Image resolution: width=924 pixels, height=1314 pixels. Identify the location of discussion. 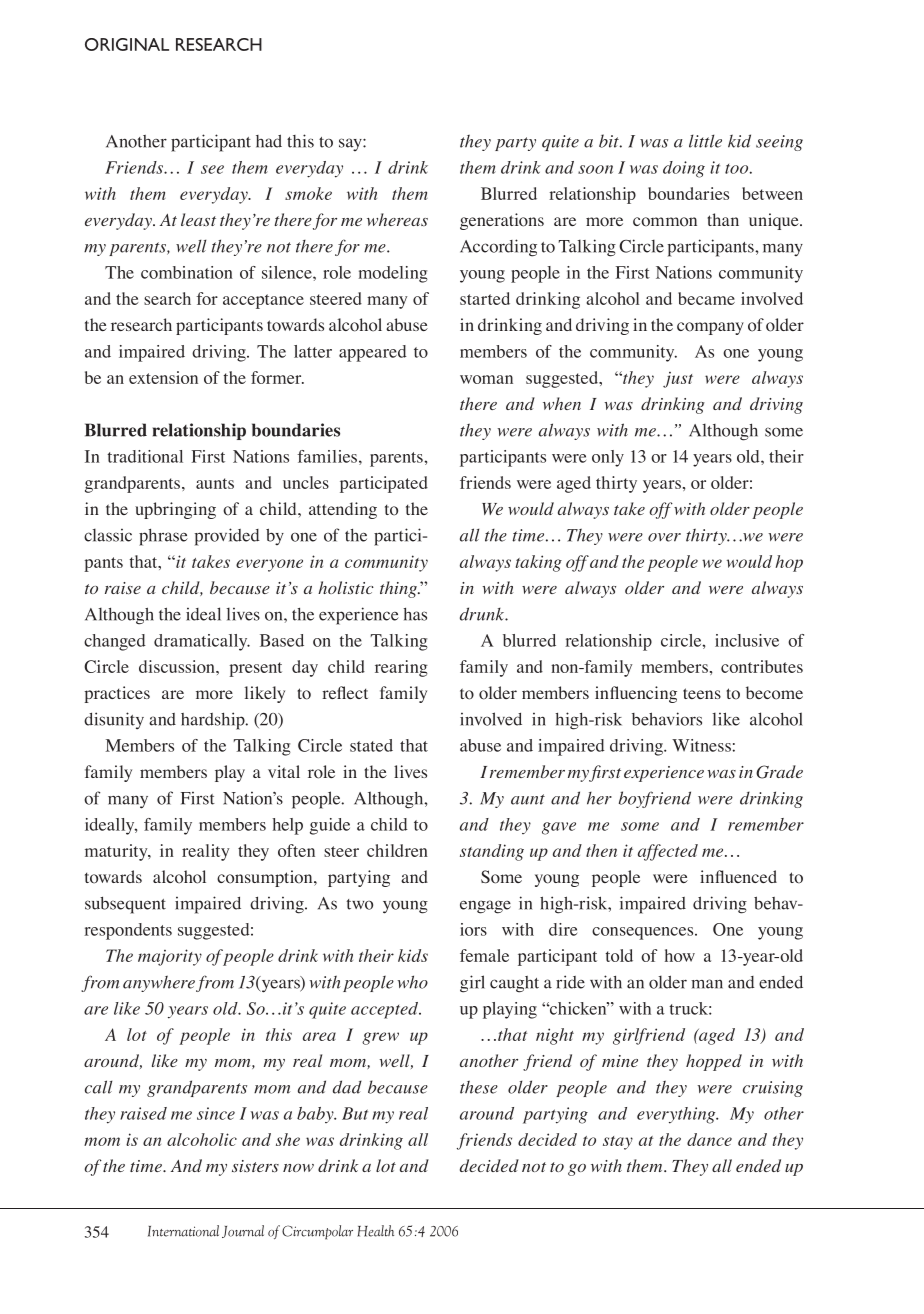
(178, 666).
